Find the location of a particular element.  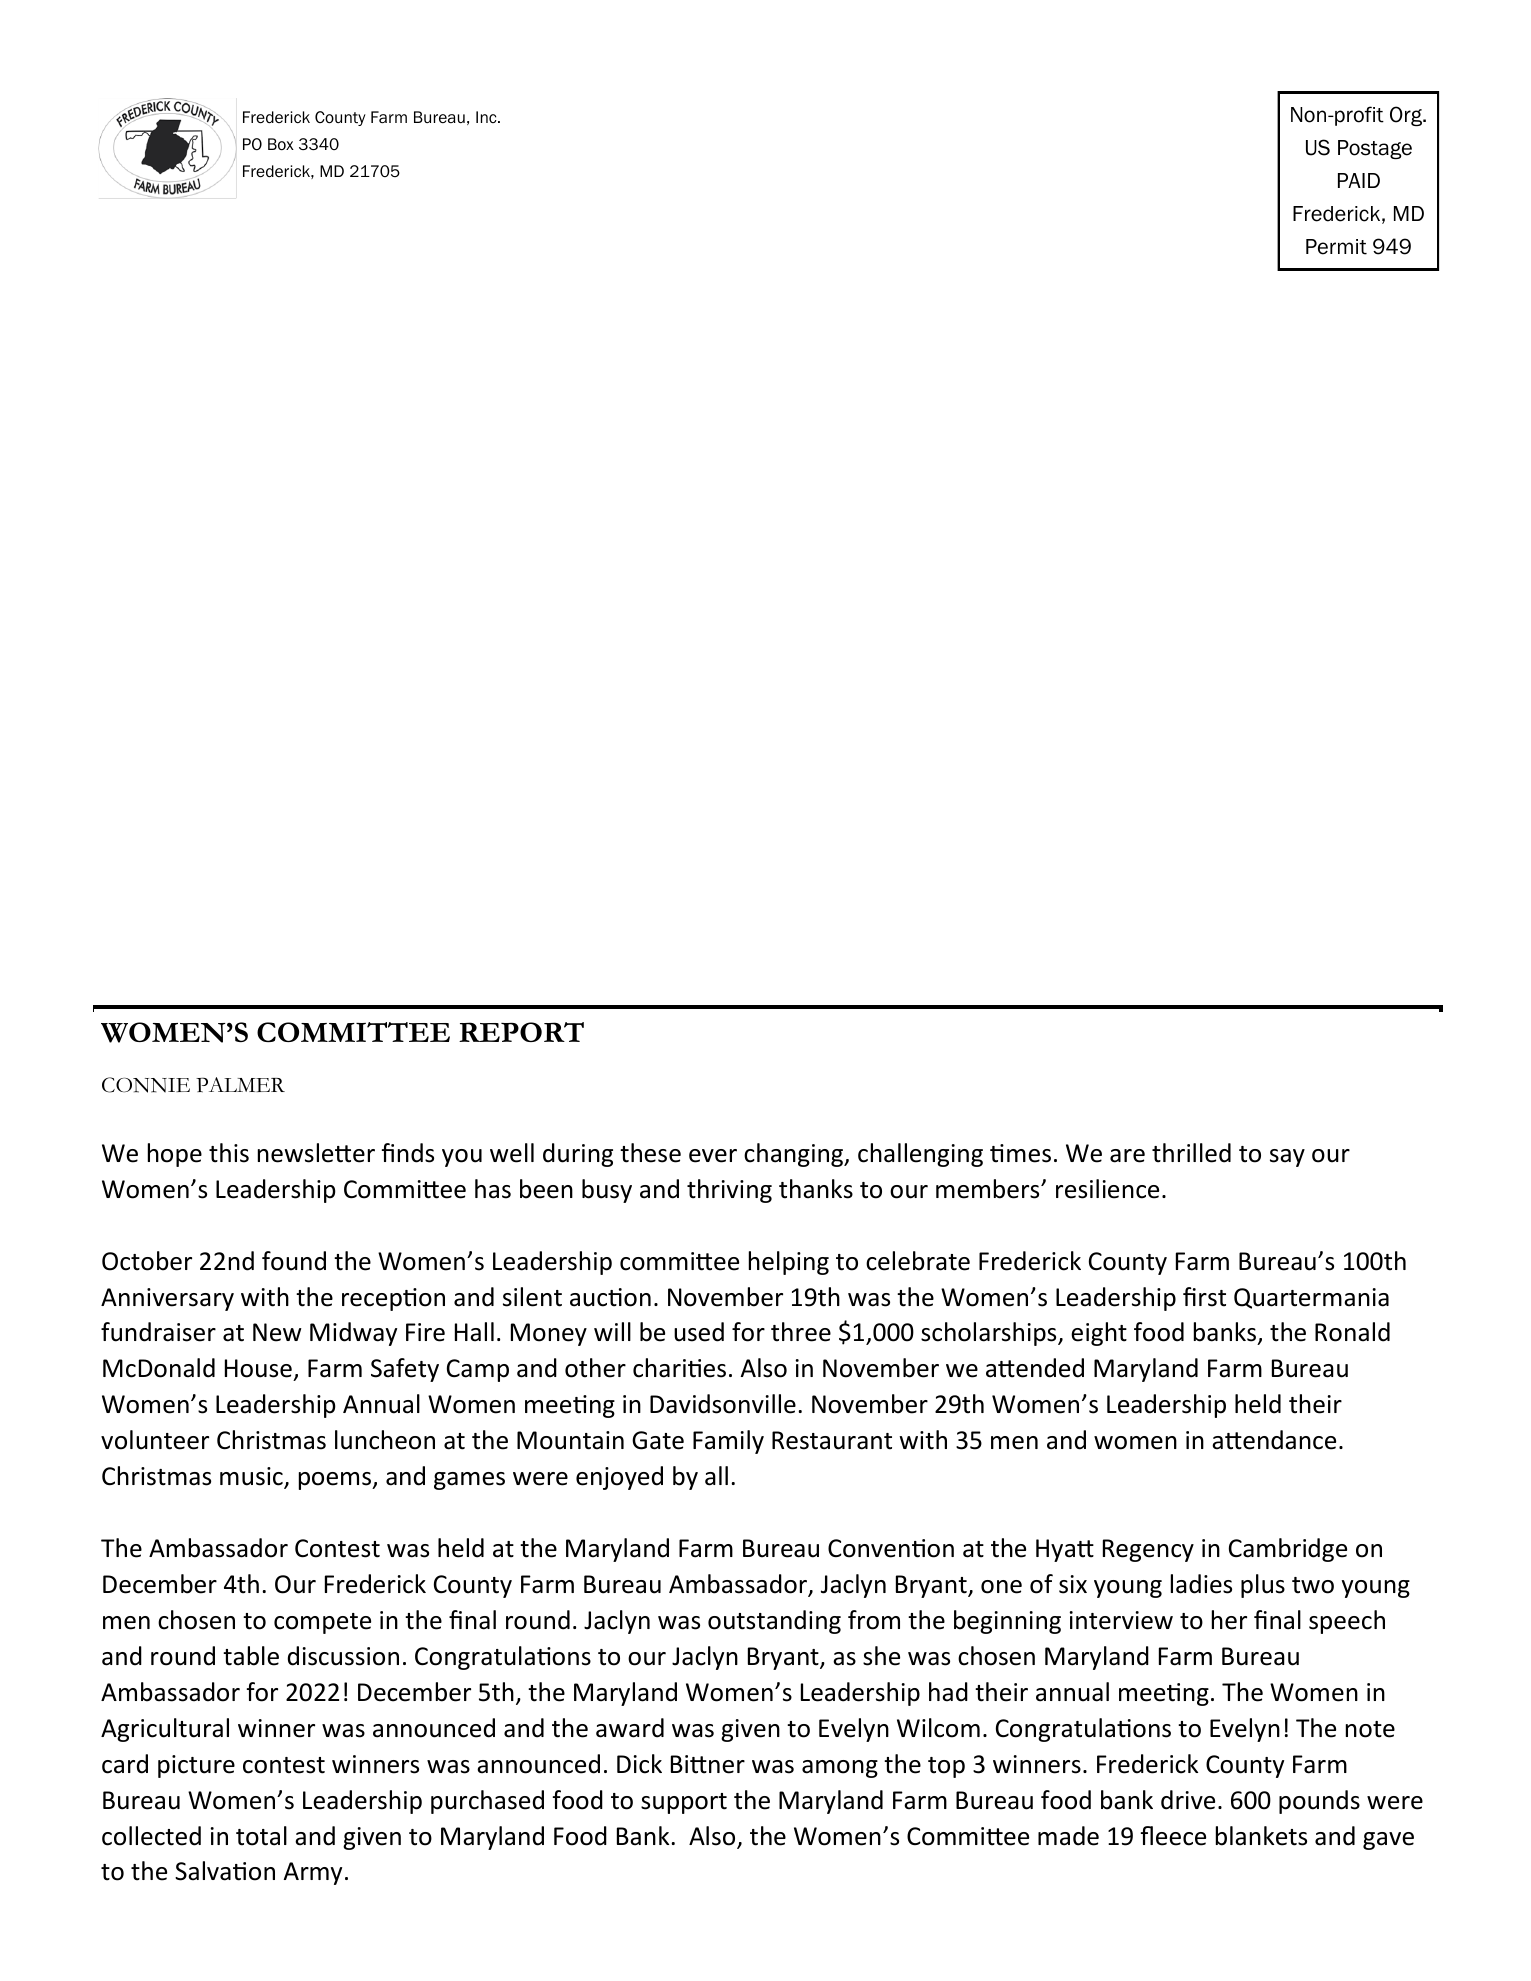

REPORT is located at coordinates (521, 1032).
